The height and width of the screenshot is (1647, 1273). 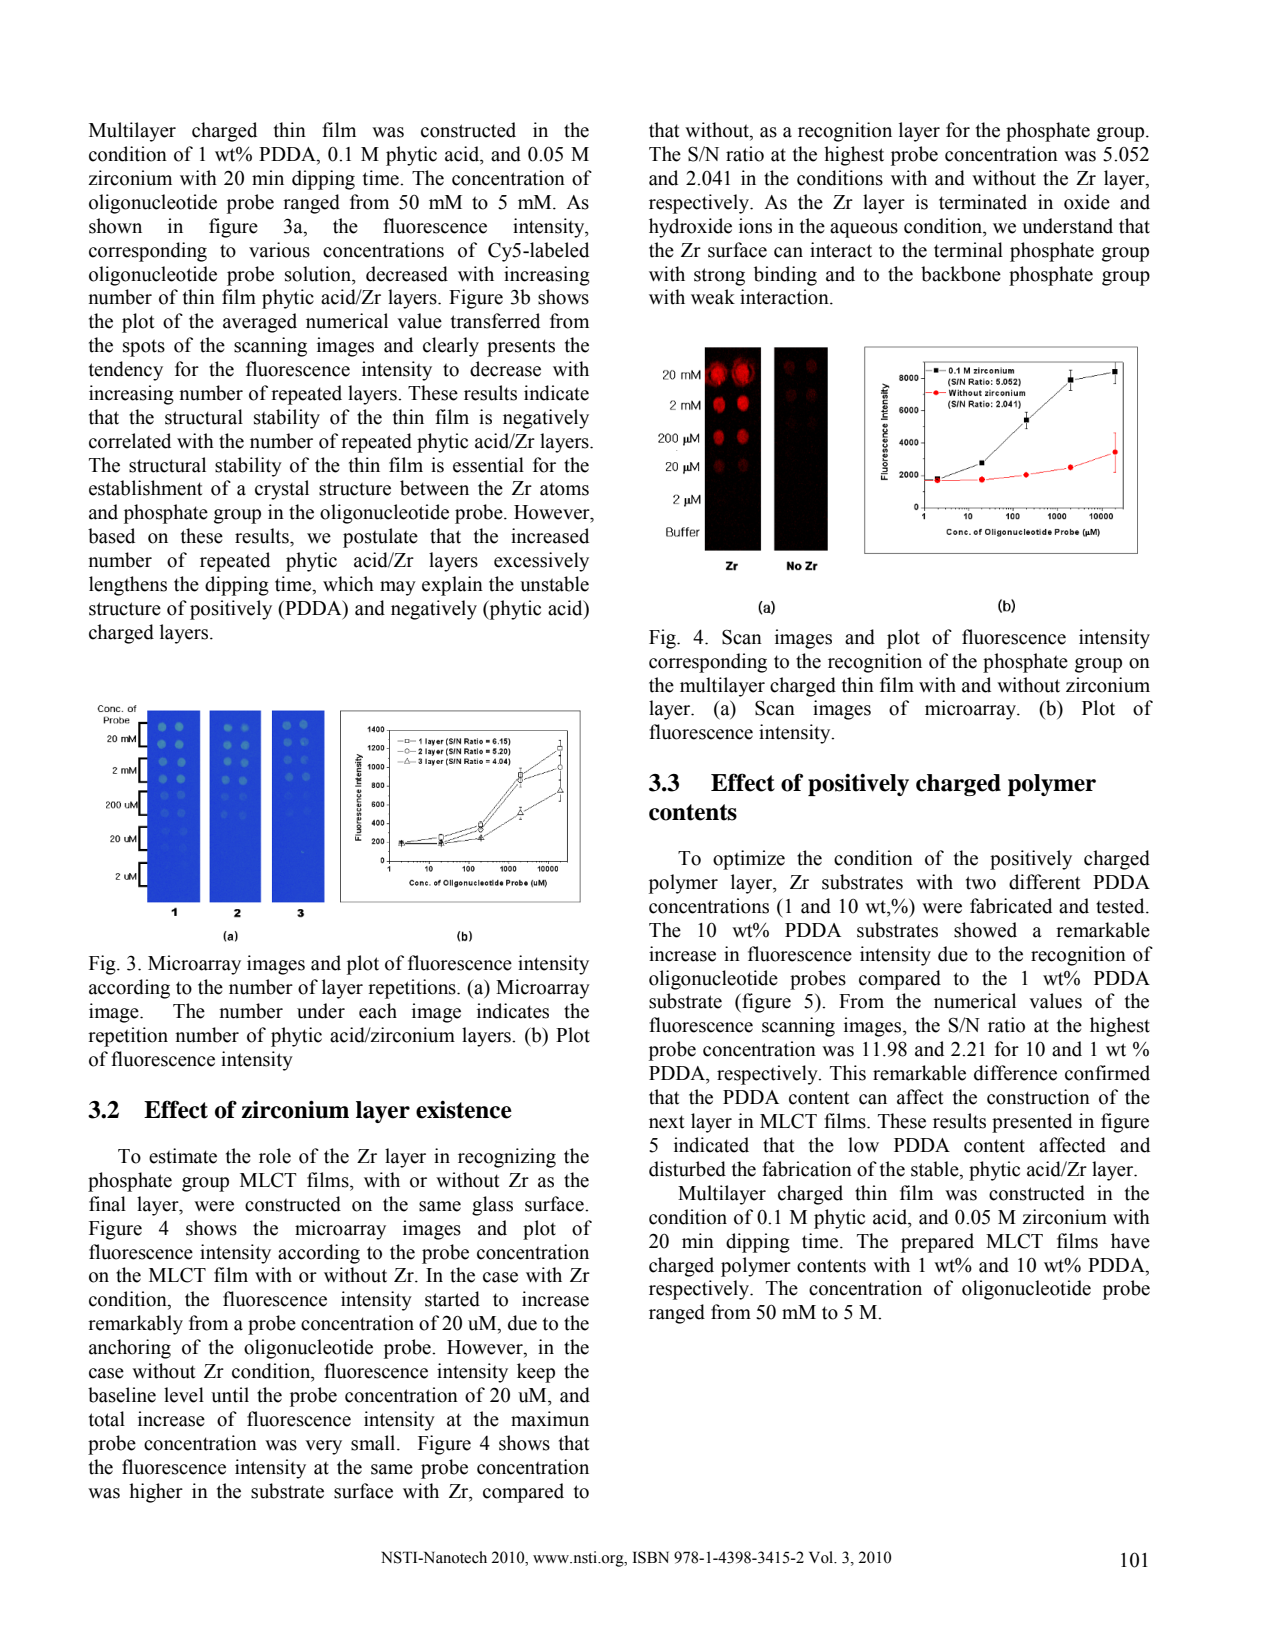 What do you see at coordinates (279, 250) in the screenshot?
I see `various` at bounding box center [279, 250].
